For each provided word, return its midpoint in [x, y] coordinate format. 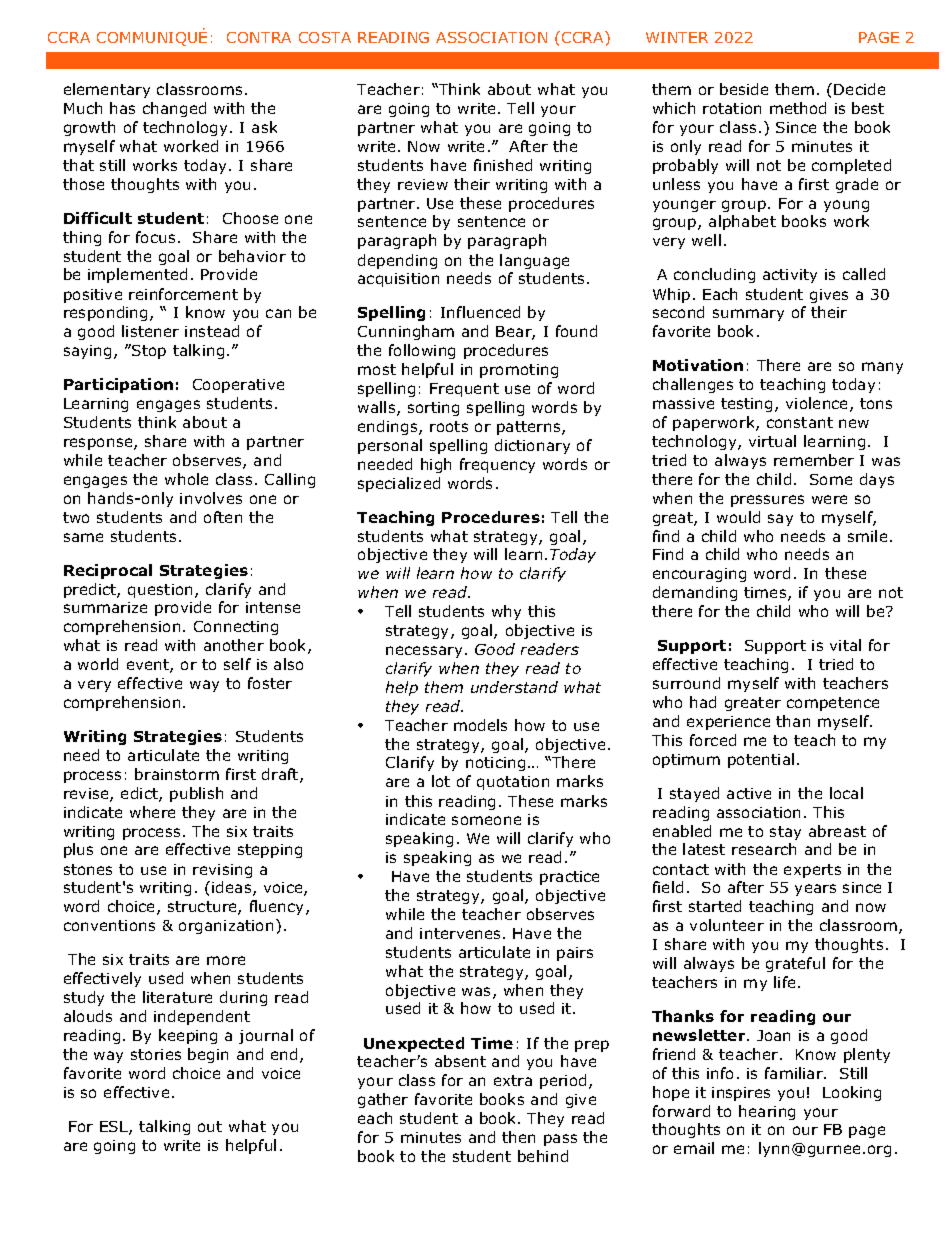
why [506, 612]
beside [744, 89]
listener [150, 331]
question [162, 591]
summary [748, 315]
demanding [695, 593]
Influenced [480, 312]
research [764, 849]
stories [156, 1054]
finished [503, 165]
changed [174, 109]
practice [569, 878]
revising [222, 871]
